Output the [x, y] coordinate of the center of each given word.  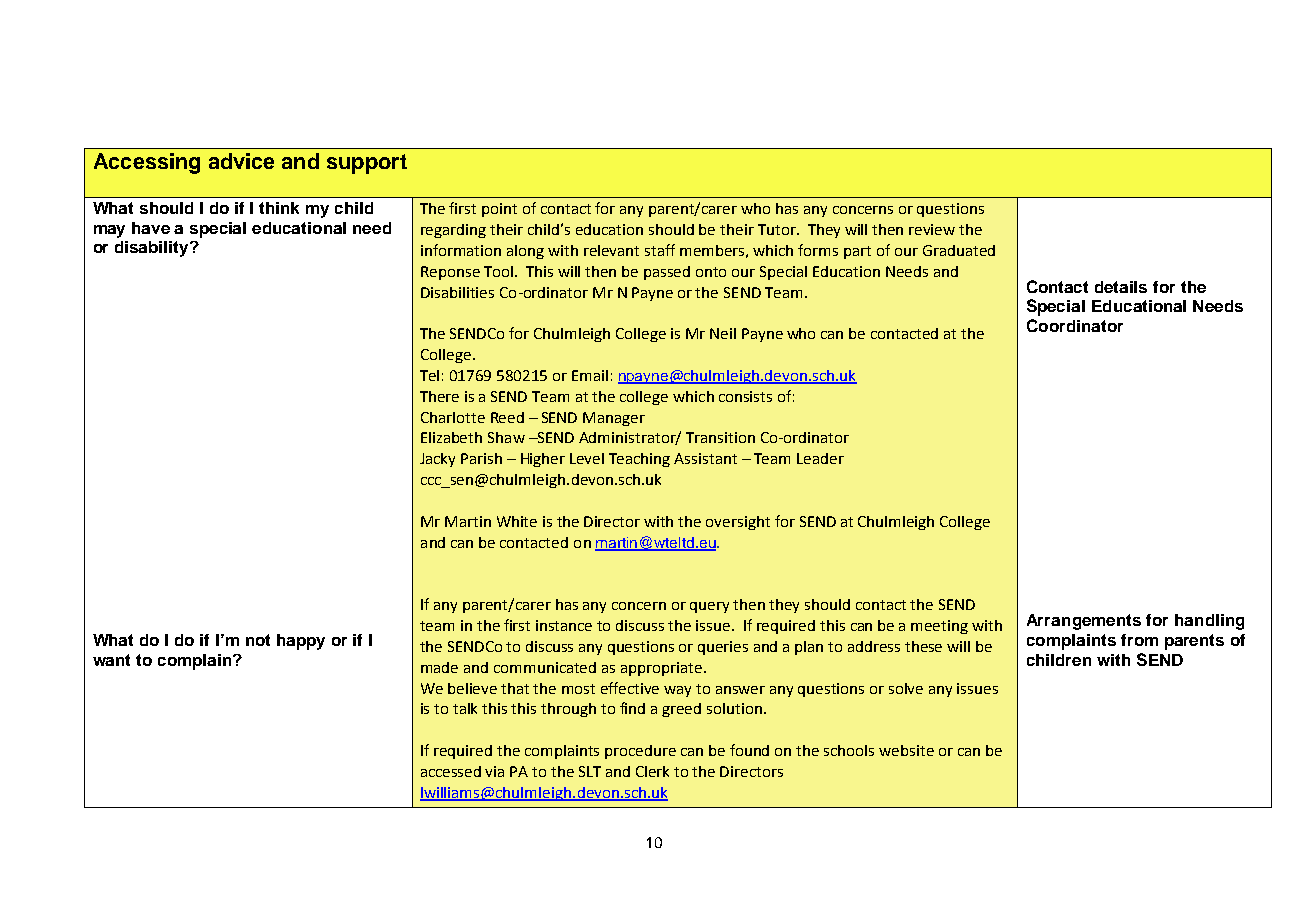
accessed [451, 771]
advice [241, 161]
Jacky [437, 460]
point [499, 210]
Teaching [639, 460]
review [932, 229]
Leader [820, 458]
